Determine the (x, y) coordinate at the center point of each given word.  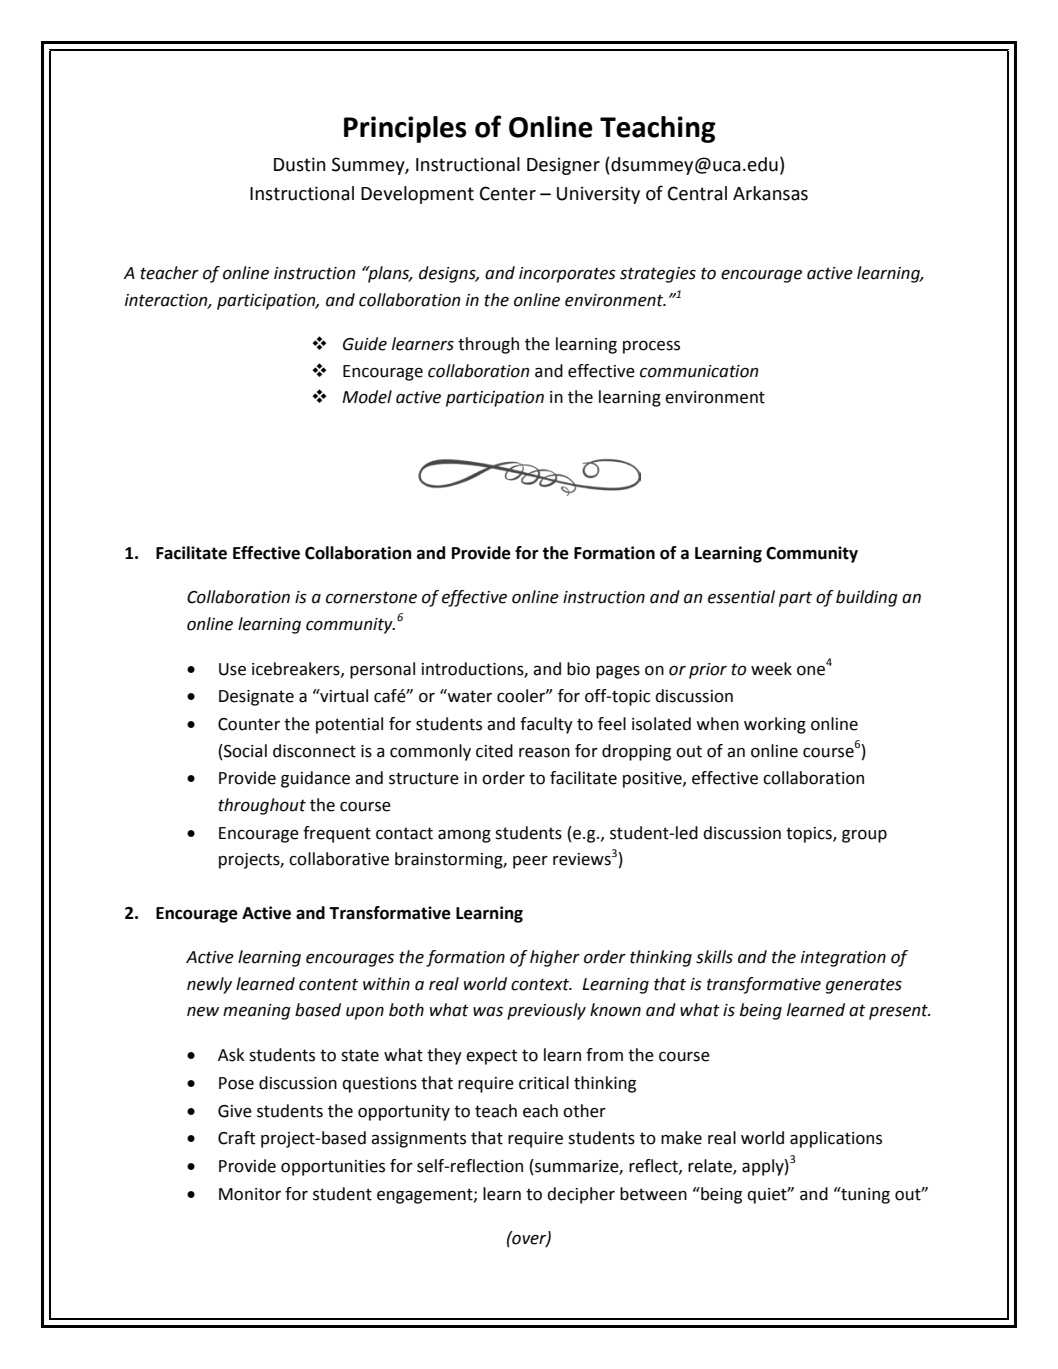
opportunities (333, 1168)
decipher (581, 1195)
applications (836, 1139)
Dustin (300, 164)
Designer (563, 166)
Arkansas (770, 193)
